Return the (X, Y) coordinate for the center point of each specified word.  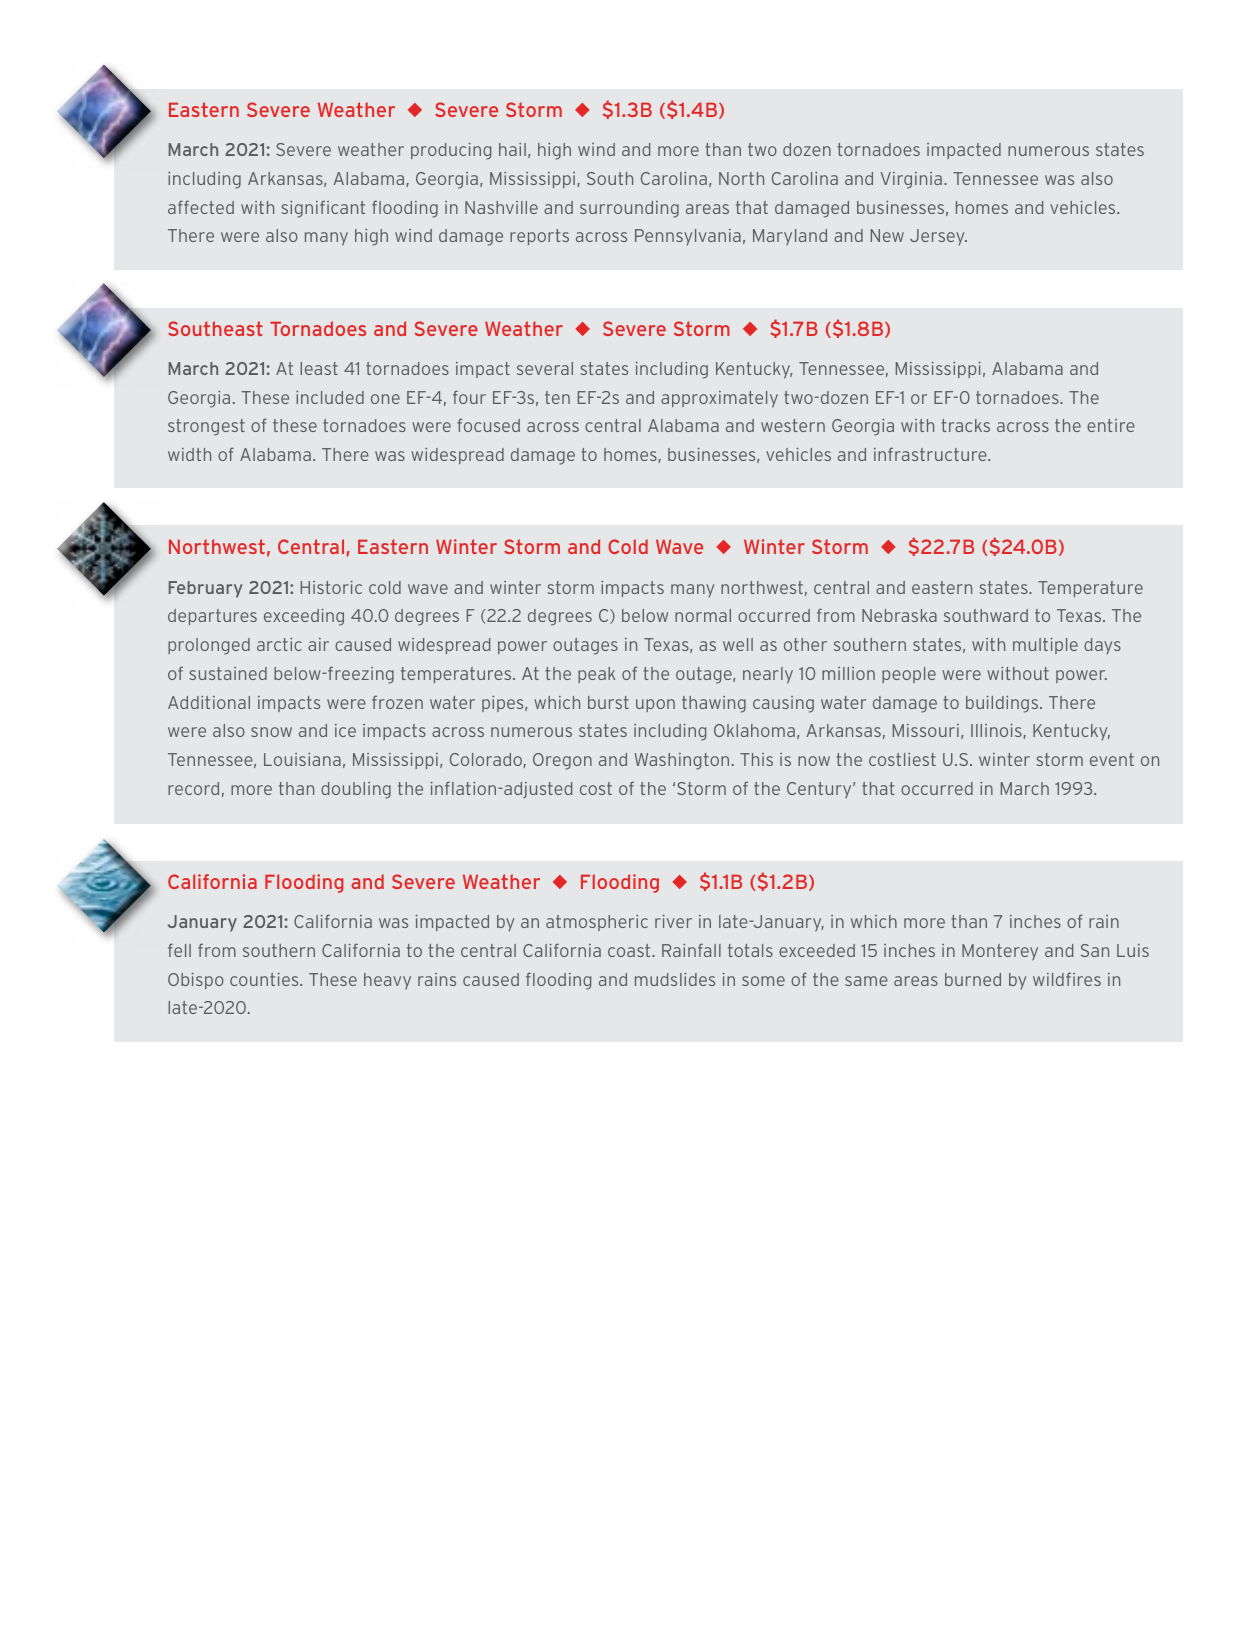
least (319, 368)
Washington (682, 761)
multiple (1045, 646)
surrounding (629, 209)
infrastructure (931, 454)
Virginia (911, 180)
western (793, 425)
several (545, 368)
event (1112, 759)
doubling (356, 790)
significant (323, 209)
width (189, 454)
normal (703, 615)
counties (265, 979)
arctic (279, 644)
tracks (965, 425)
